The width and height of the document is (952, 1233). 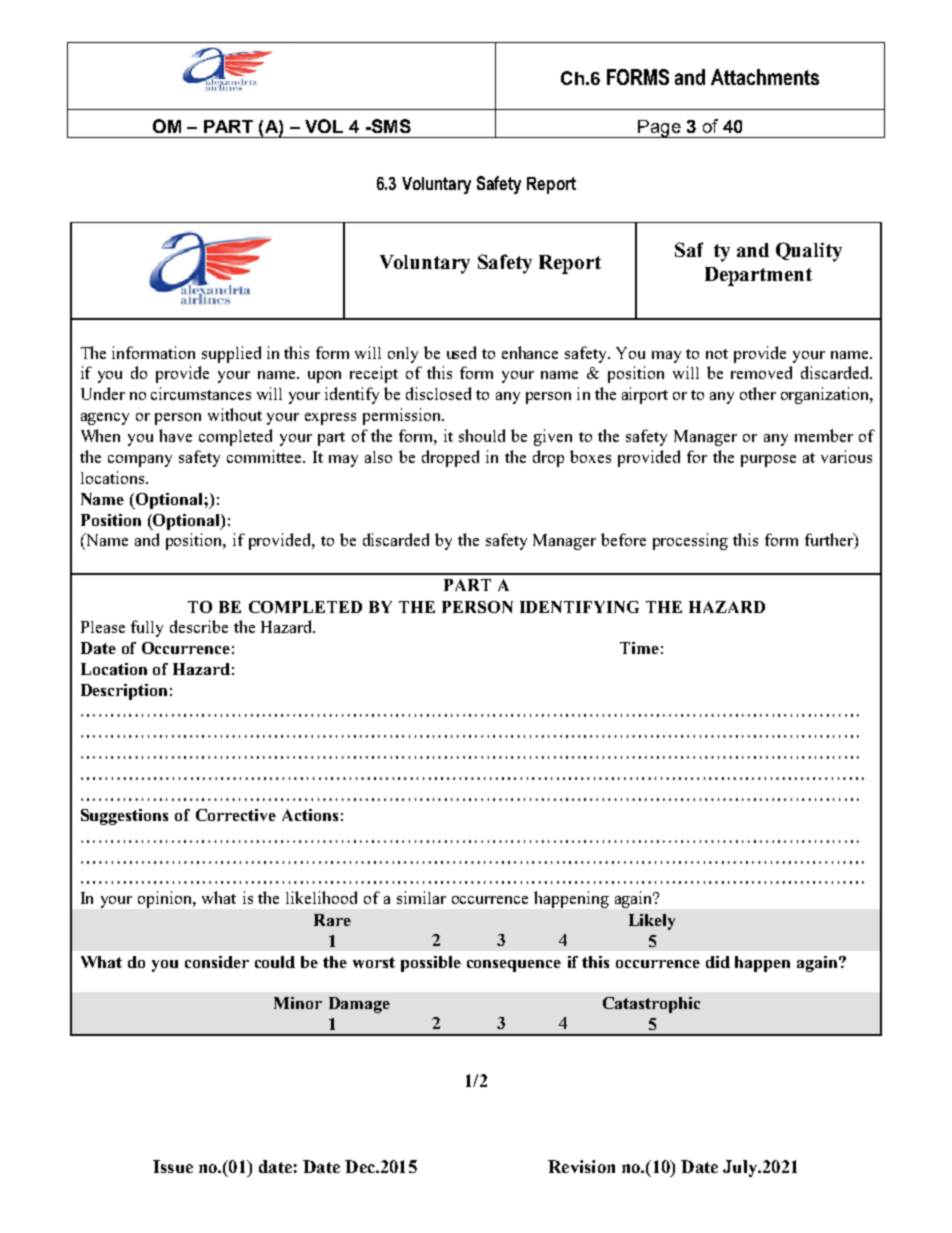 I want to click on similar, so click(x=421, y=897).
